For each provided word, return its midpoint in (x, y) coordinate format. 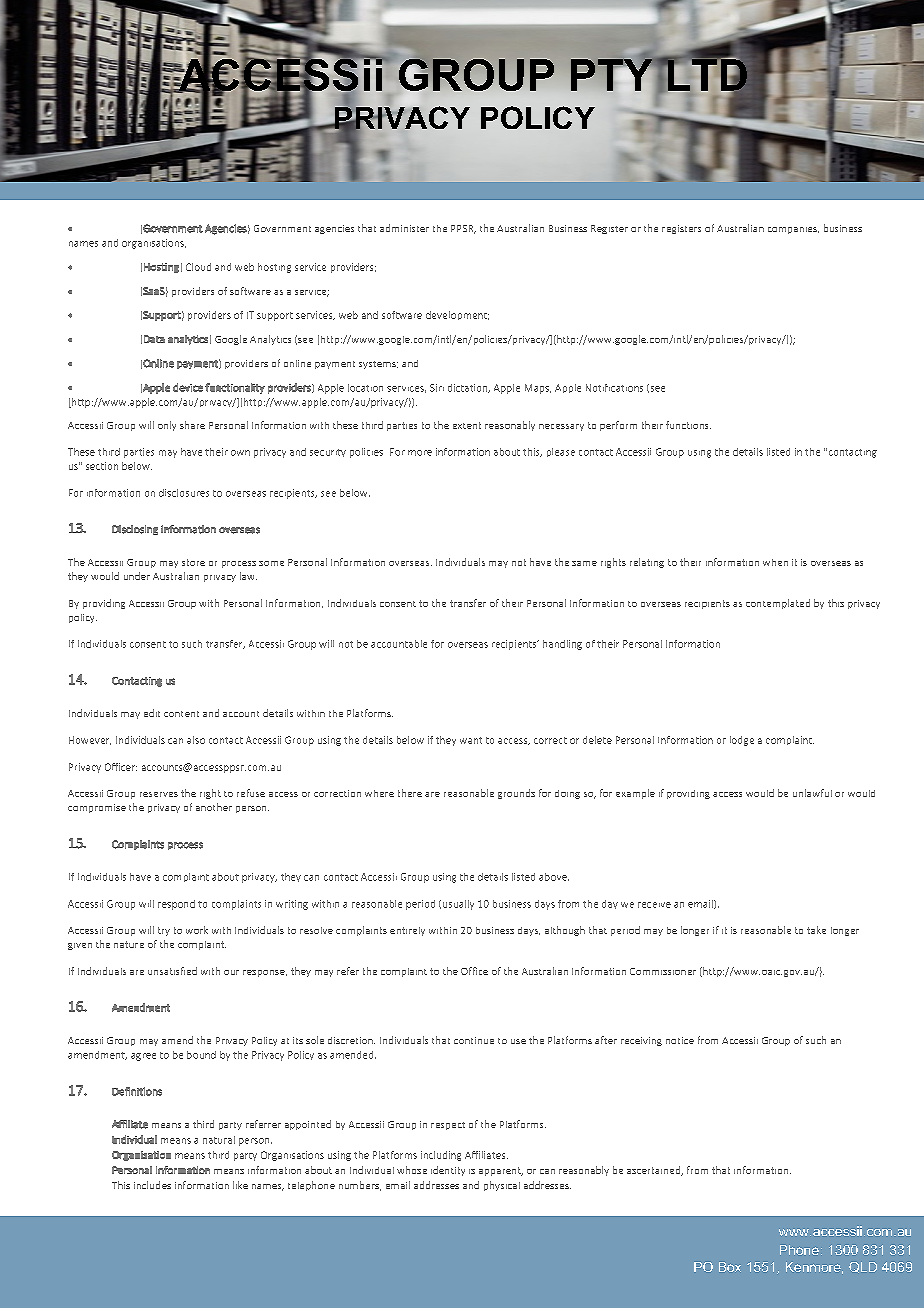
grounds (516, 794)
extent (467, 425)
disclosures (184, 493)
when (775, 562)
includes (152, 1185)
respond (176, 905)
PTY (613, 76)
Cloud (198, 267)
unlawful (812, 793)
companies (793, 230)
